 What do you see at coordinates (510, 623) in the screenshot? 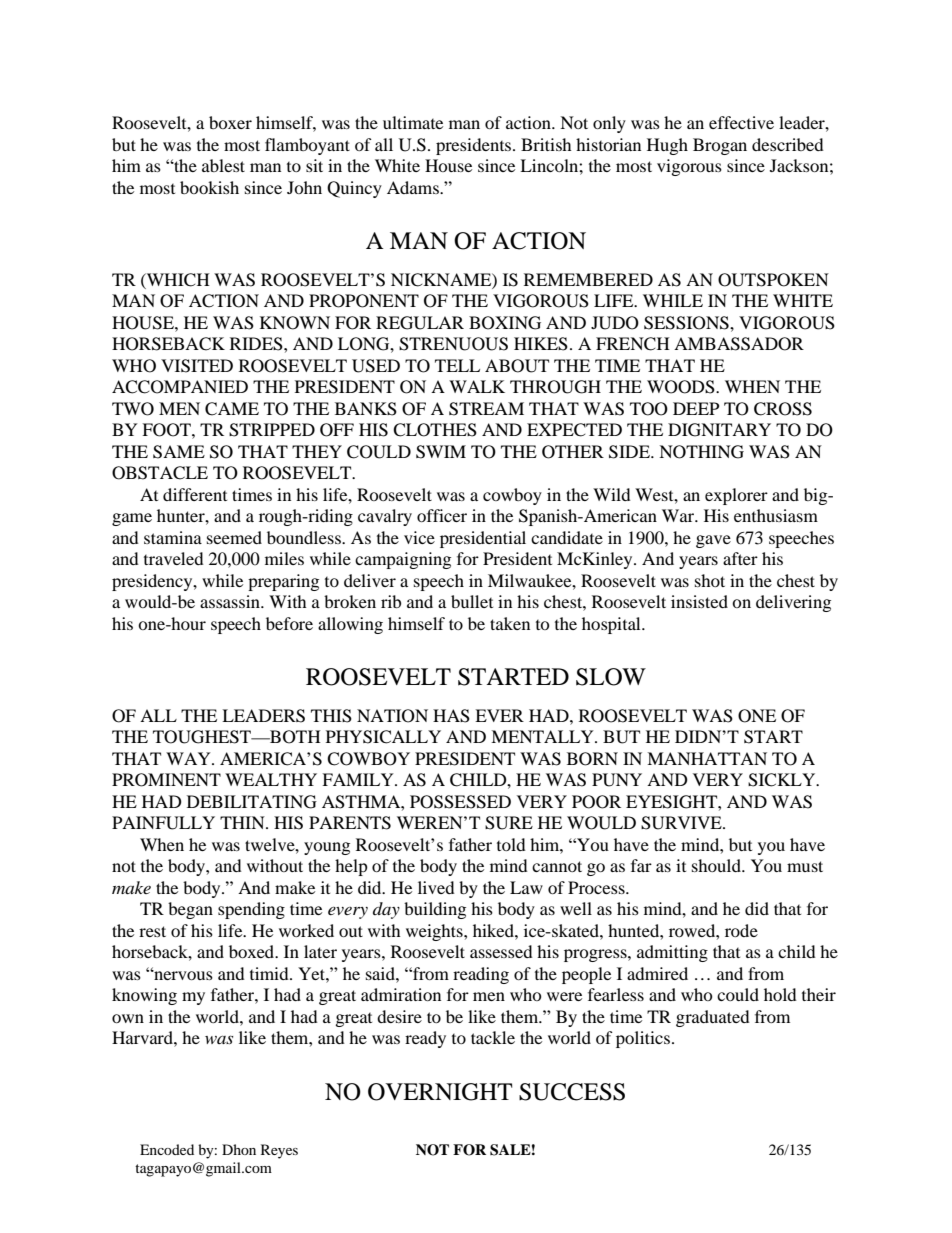
I see `taken` at bounding box center [510, 623].
